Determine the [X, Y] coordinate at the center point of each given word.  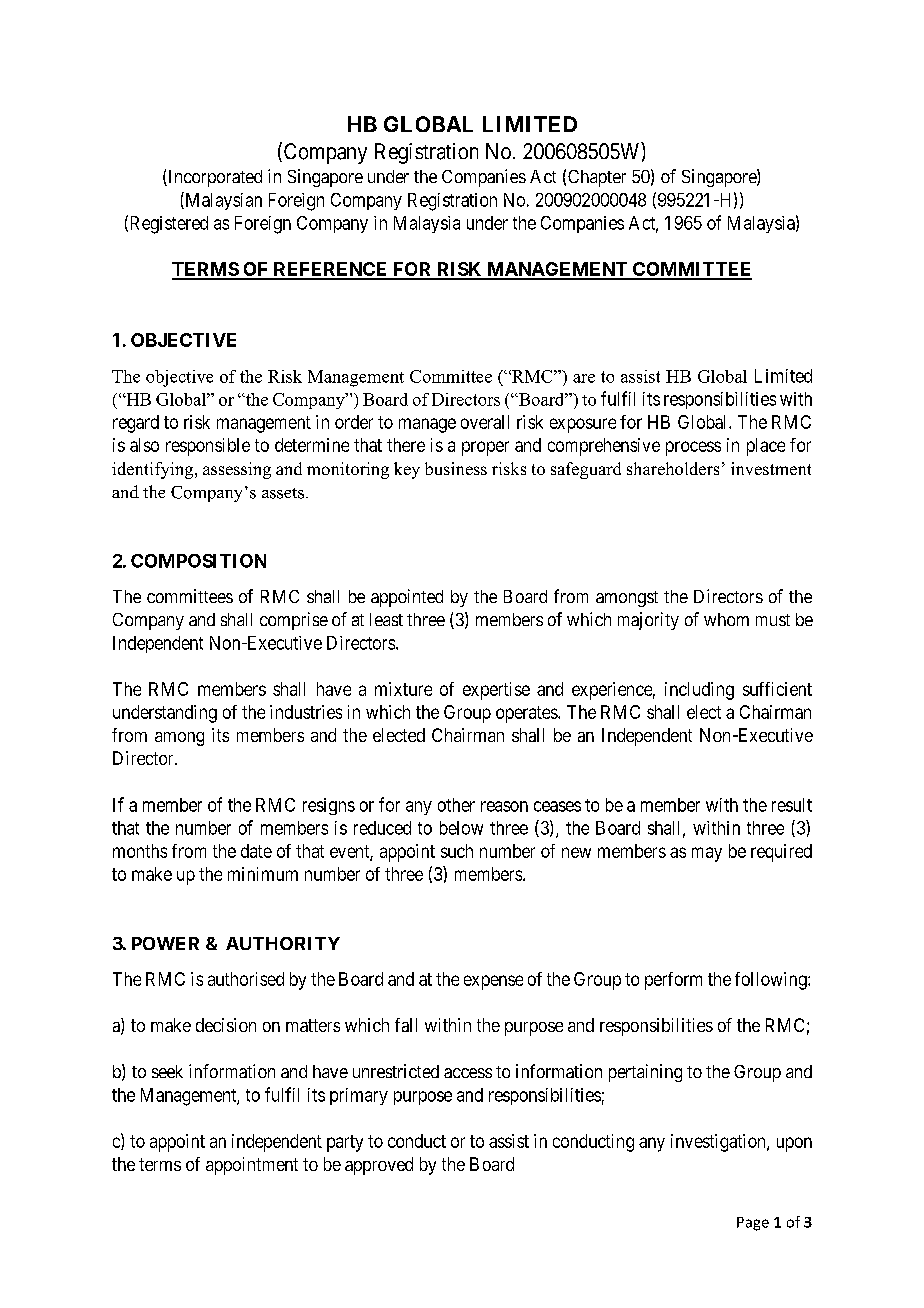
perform [673, 981]
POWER [165, 943]
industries [306, 712]
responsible [208, 447]
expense [493, 982]
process [693, 448]
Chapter [597, 178]
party [345, 1143]
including [699, 691]
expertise [496, 691]
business [456, 468]
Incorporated [214, 178]
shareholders [673, 468]
